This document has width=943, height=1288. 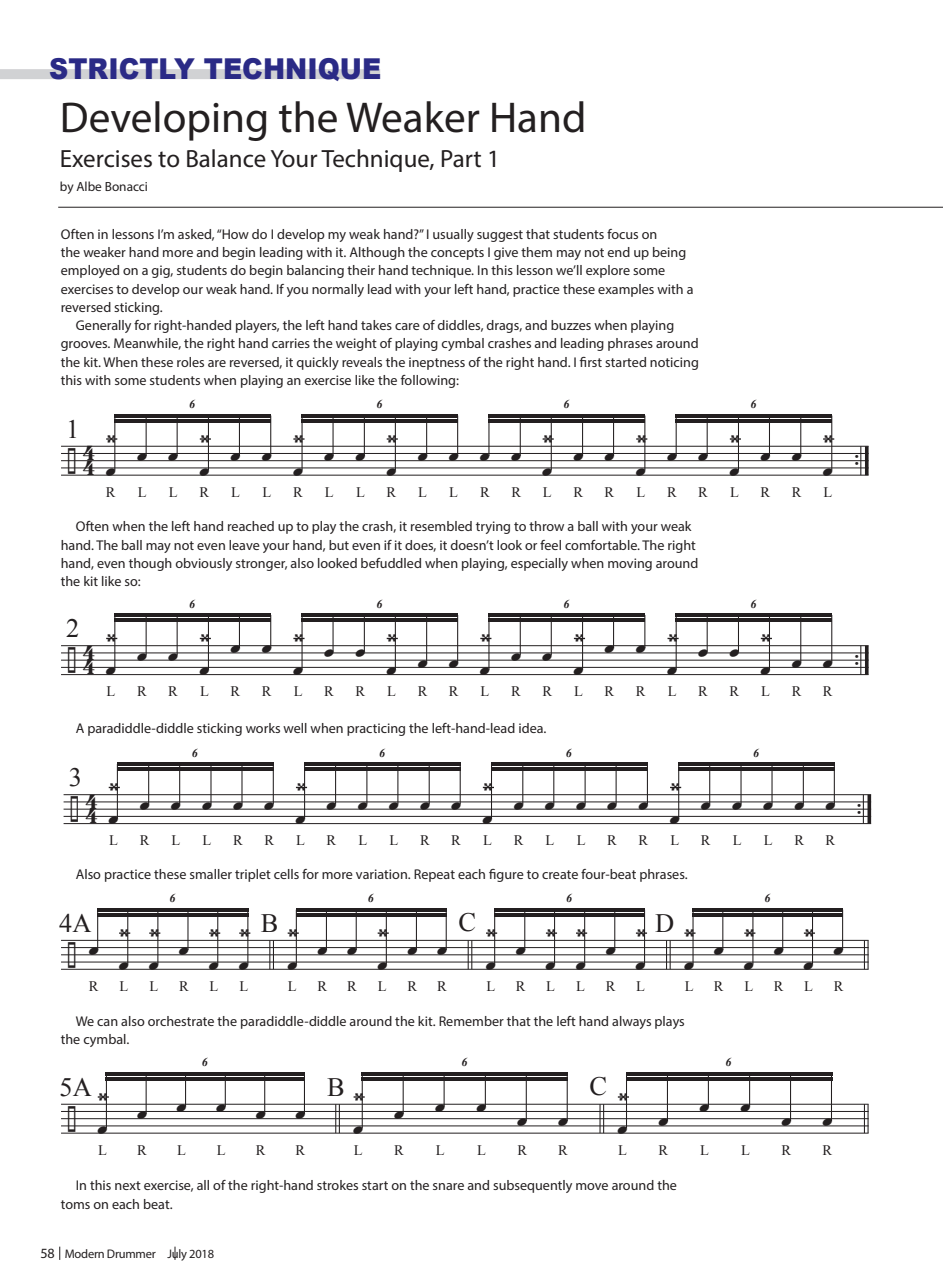 What do you see at coordinates (461, 159) in the document?
I see `Part` at bounding box center [461, 159].
